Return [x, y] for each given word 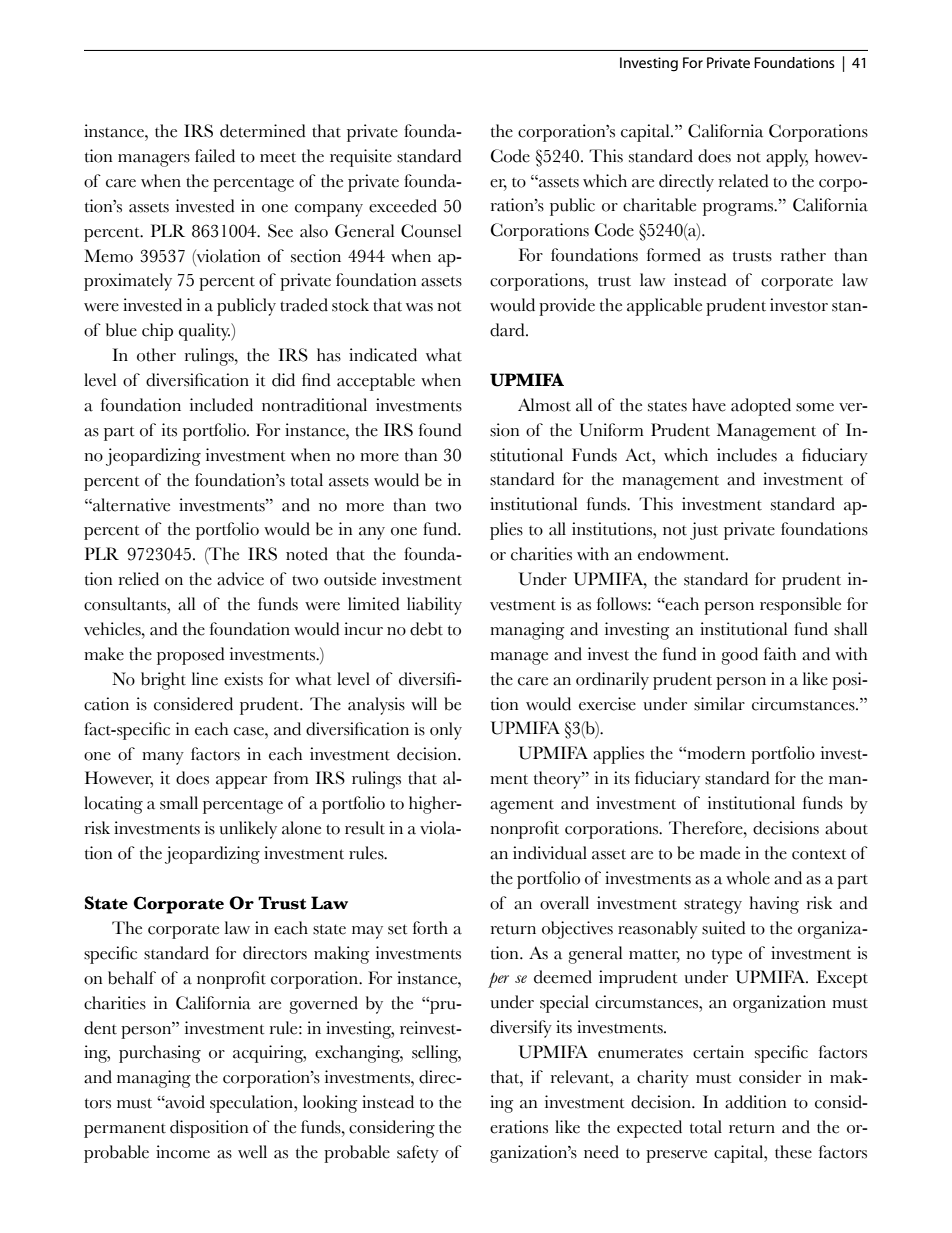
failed [215, 156]
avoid [184, 1102]
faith [780, 654]
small [179, 803]
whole [748, 878]
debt [426, 629]
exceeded [403, 206]
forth [430, 928]
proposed [191, 656]
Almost [544, 405]
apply [787, 158]
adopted [761, 407]
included [221, 405]
